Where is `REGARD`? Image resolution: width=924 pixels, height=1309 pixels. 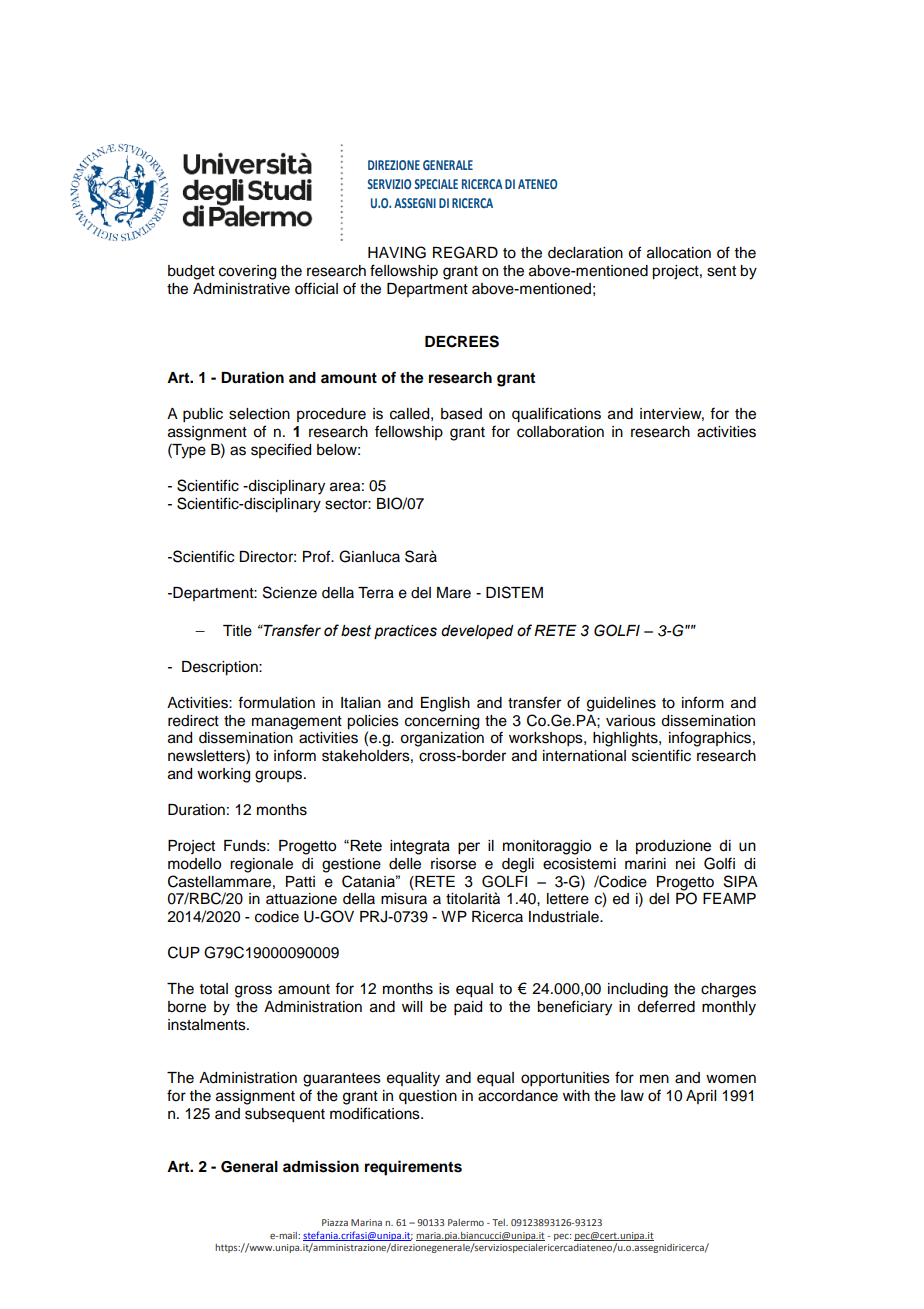 REGARD is located at coordinates (465, 252).
